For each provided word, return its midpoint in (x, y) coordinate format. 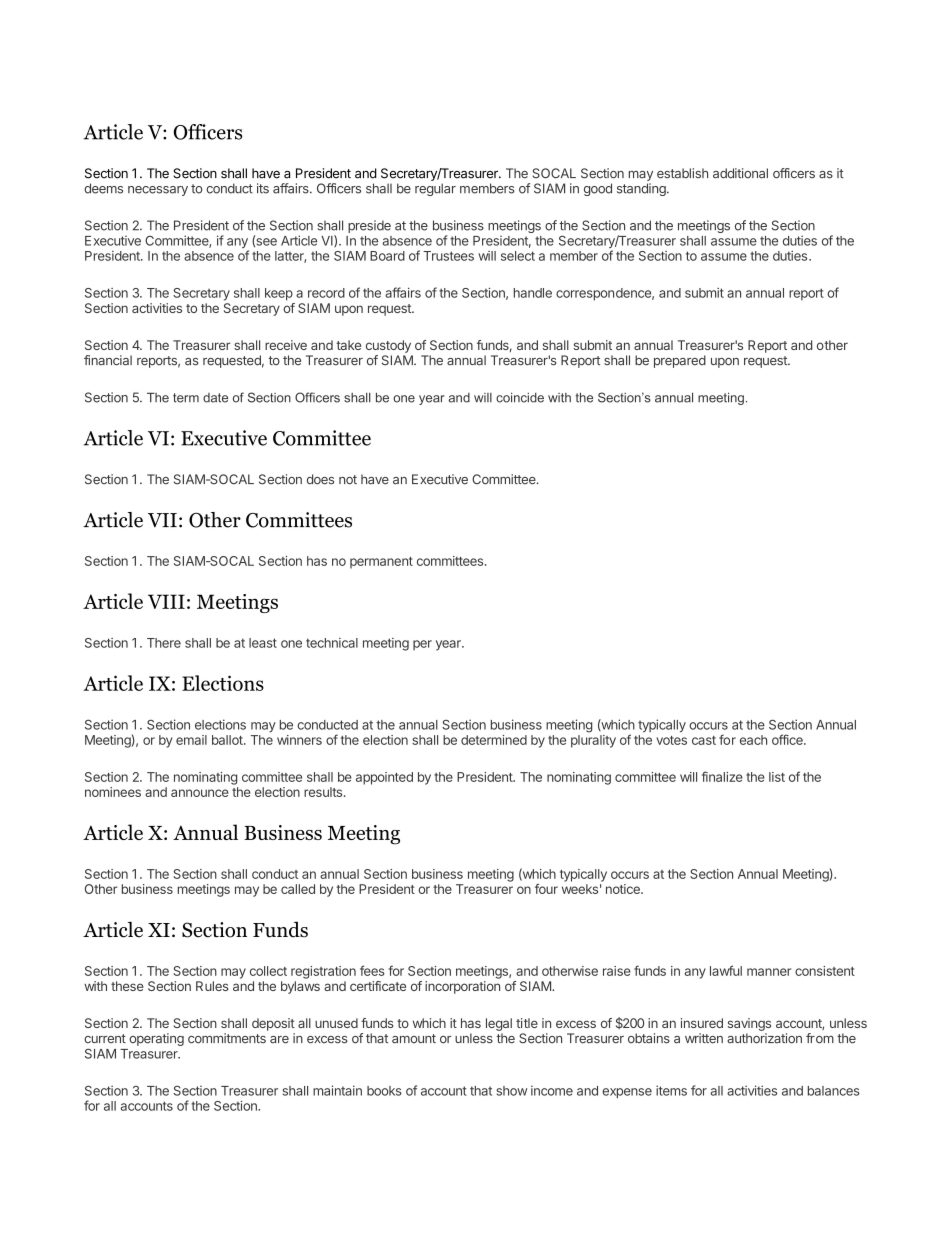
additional (740, 173)
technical (332, 643)
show (511, 1091)
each (753, 740)
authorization (764, 1038)
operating (156, 1039)
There (164, 643)
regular (435, 189)
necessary (158, 191)
